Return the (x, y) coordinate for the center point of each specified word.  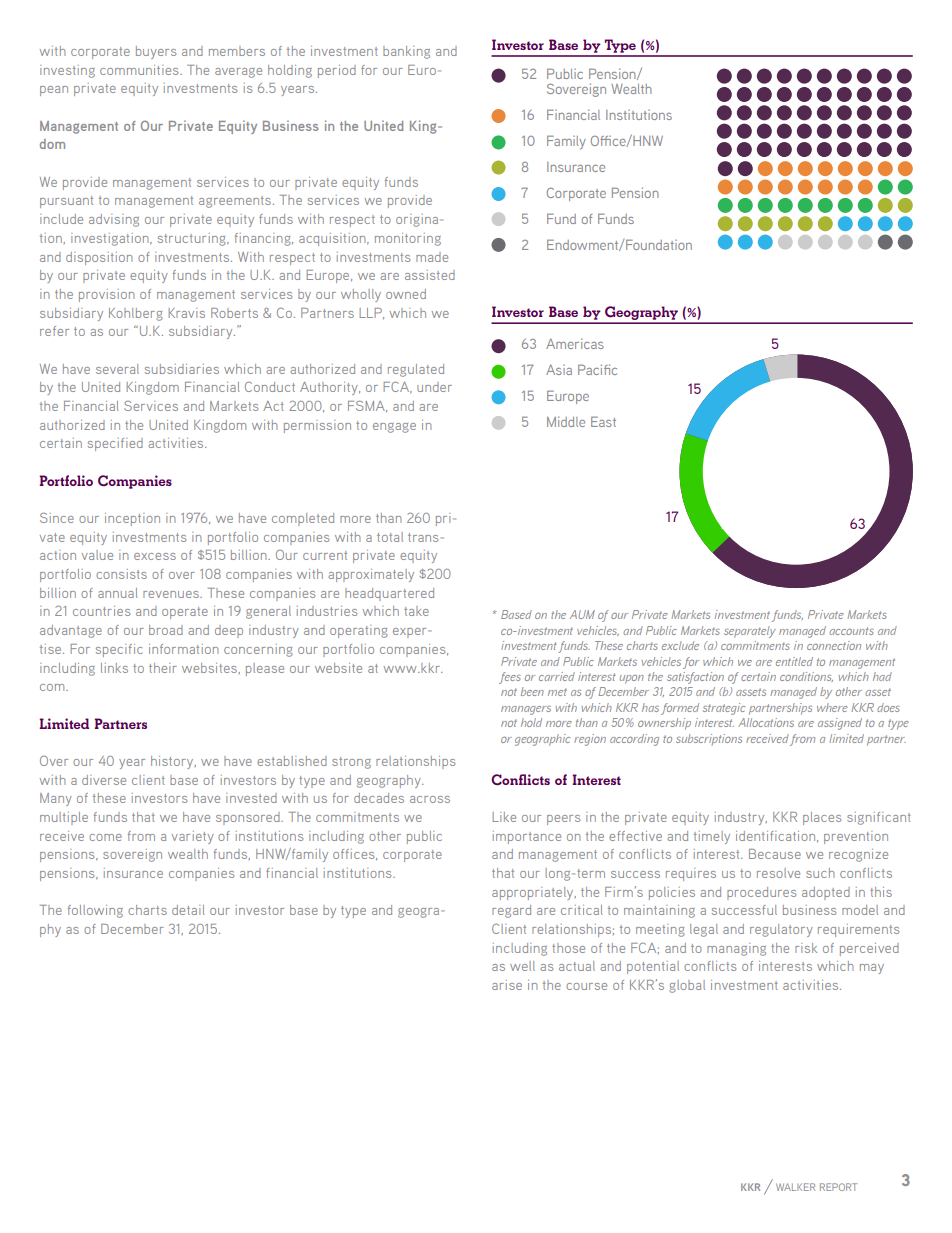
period (337, 71)
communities (140, 70)
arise (507, 985)
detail (188, 910)
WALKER (795, 1187)
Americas (575, 343)
